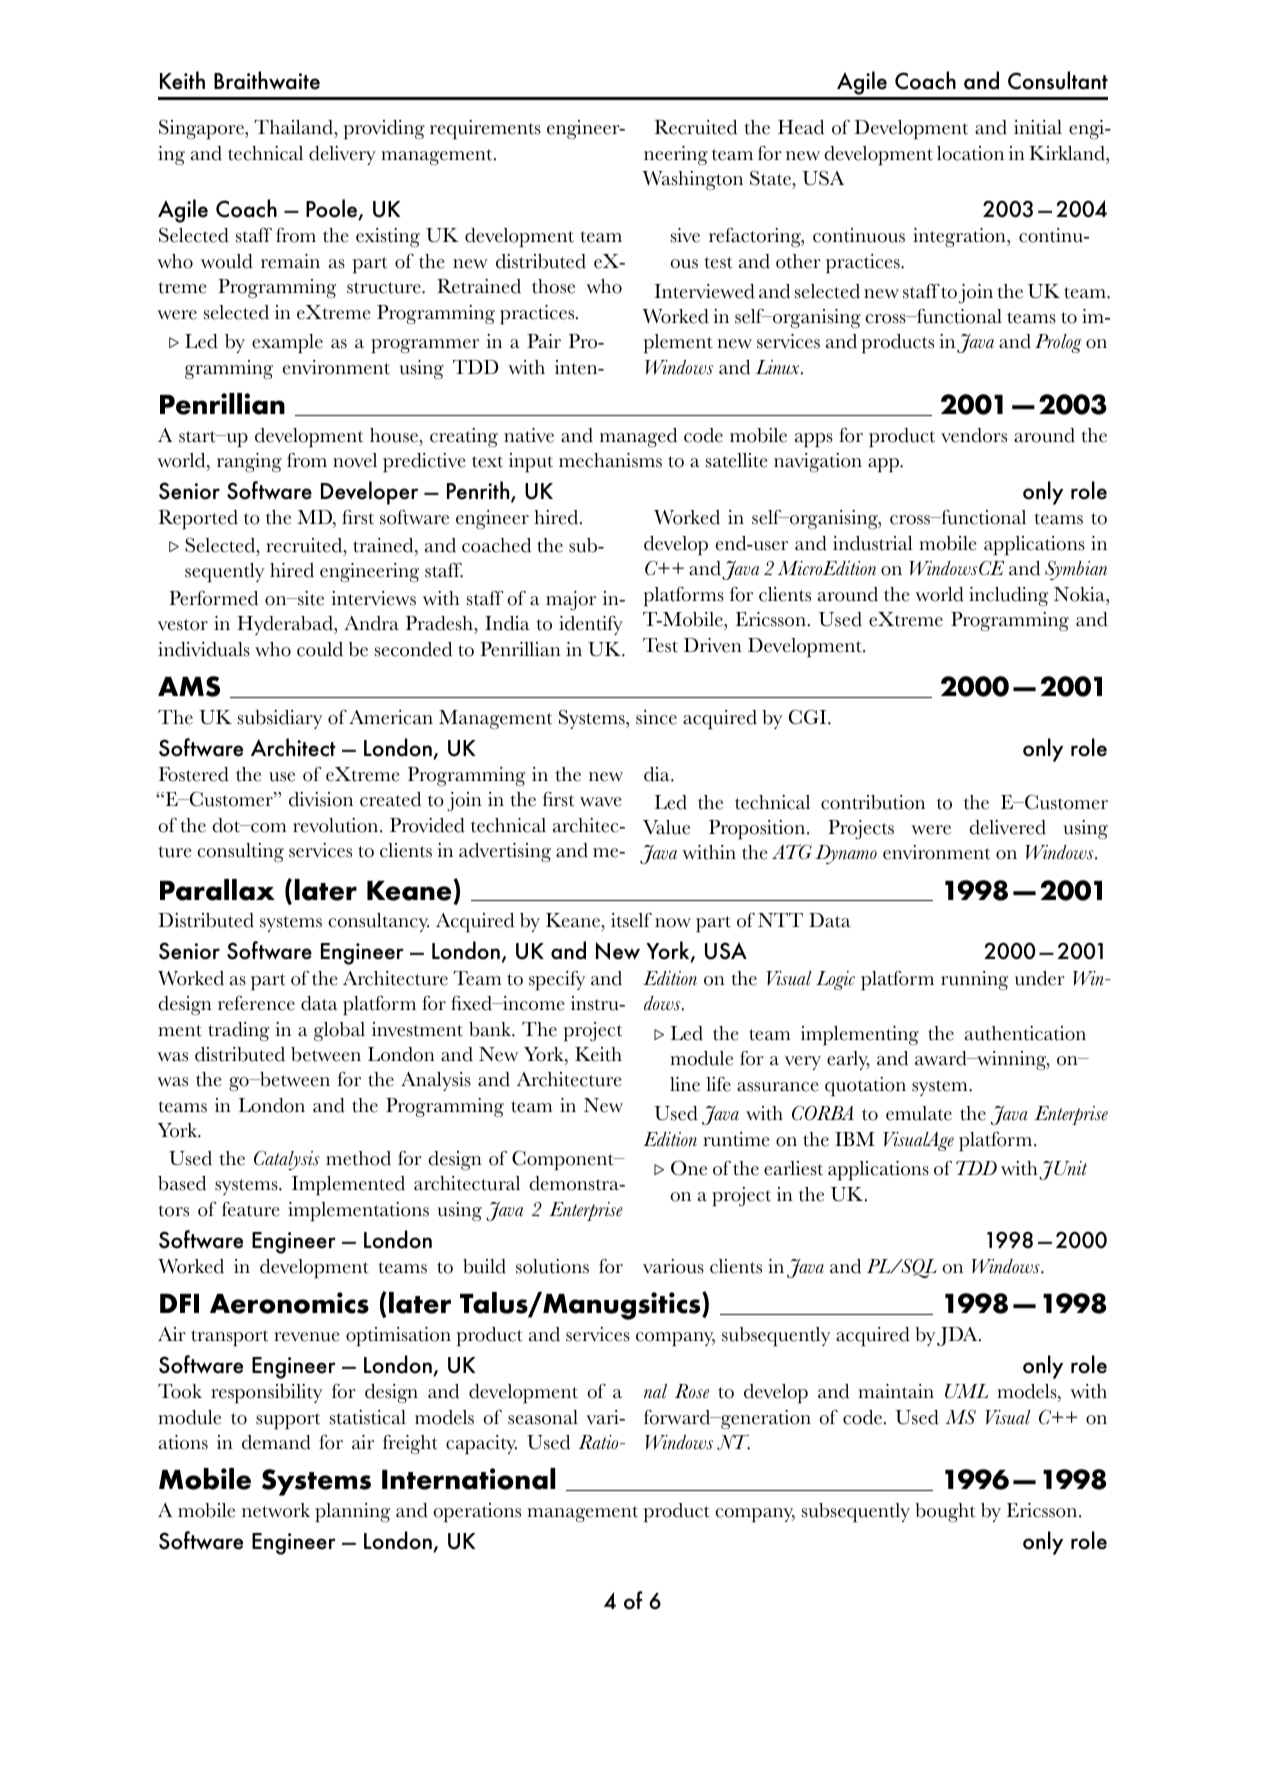 The image size is (1266, 1791). What do you see at coordinates (692, 180) in the screenshot?
I see `Washington` at bounding box center [692, 180].
